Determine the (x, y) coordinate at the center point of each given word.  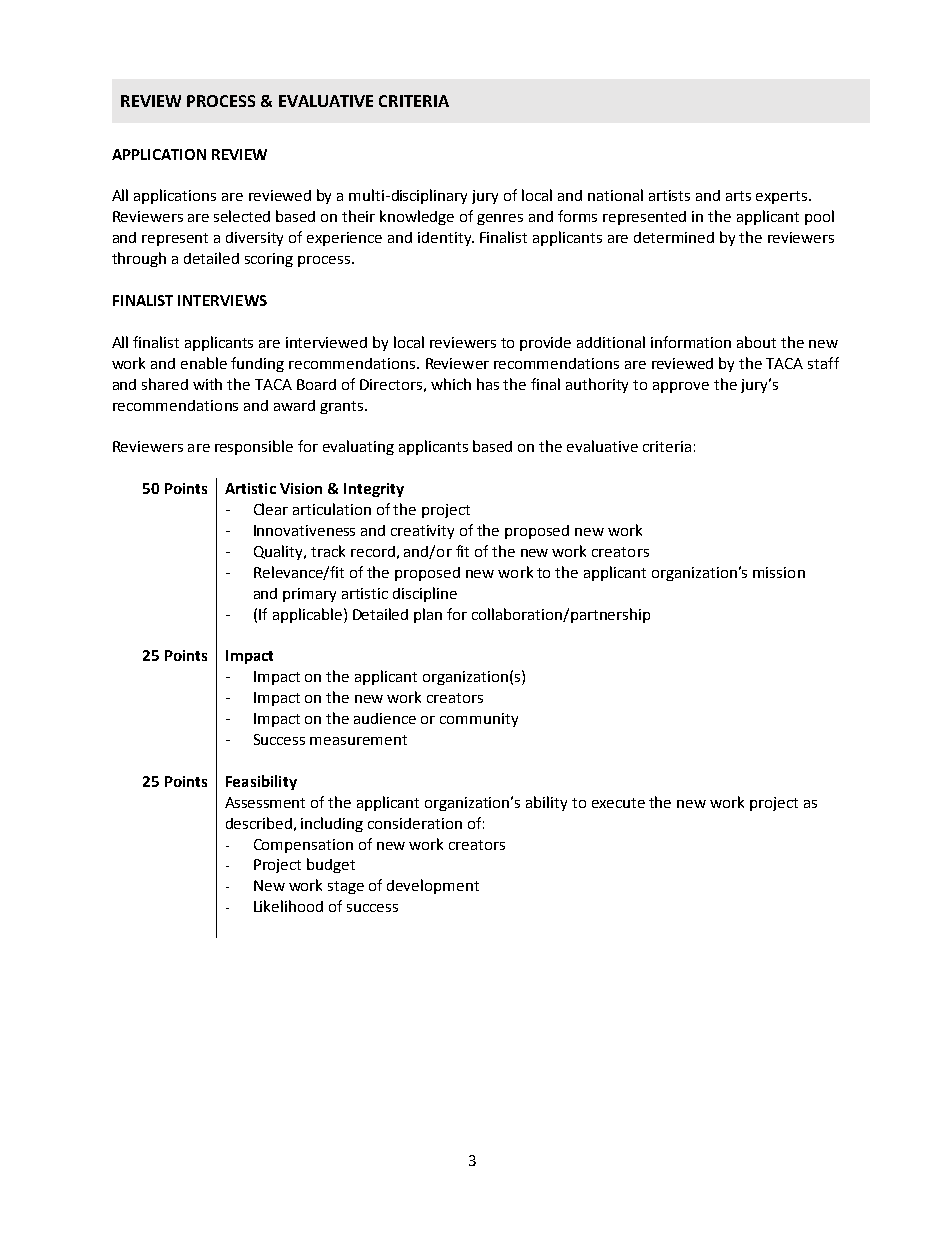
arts (738, 196)
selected (242, 216)
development (433, 886)
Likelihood (288, 906)
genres (500, 219)
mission (779, 572)
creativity (422, 532)
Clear (271, 509)
